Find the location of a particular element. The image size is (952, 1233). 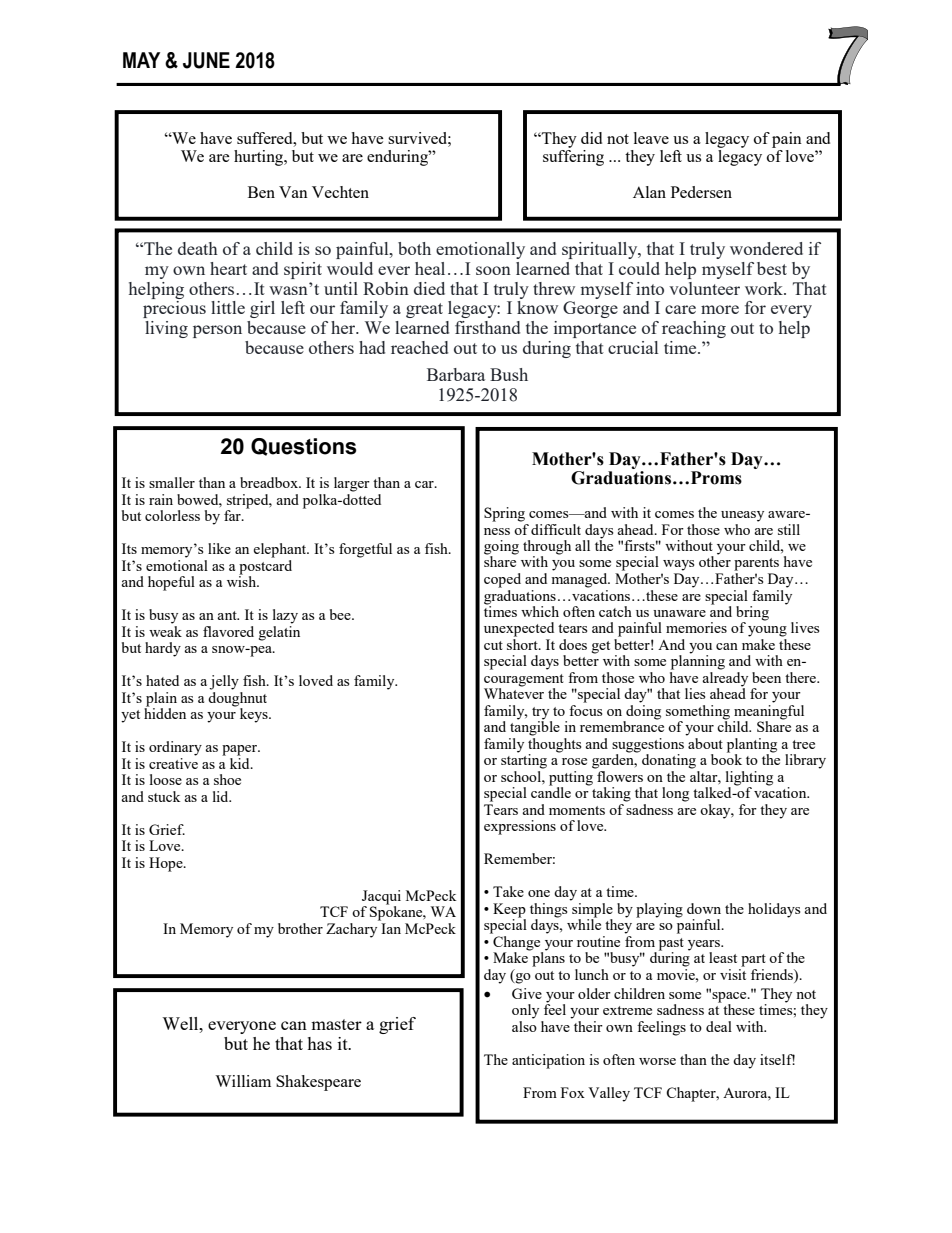

wish is located at coordinates (242, 580).
